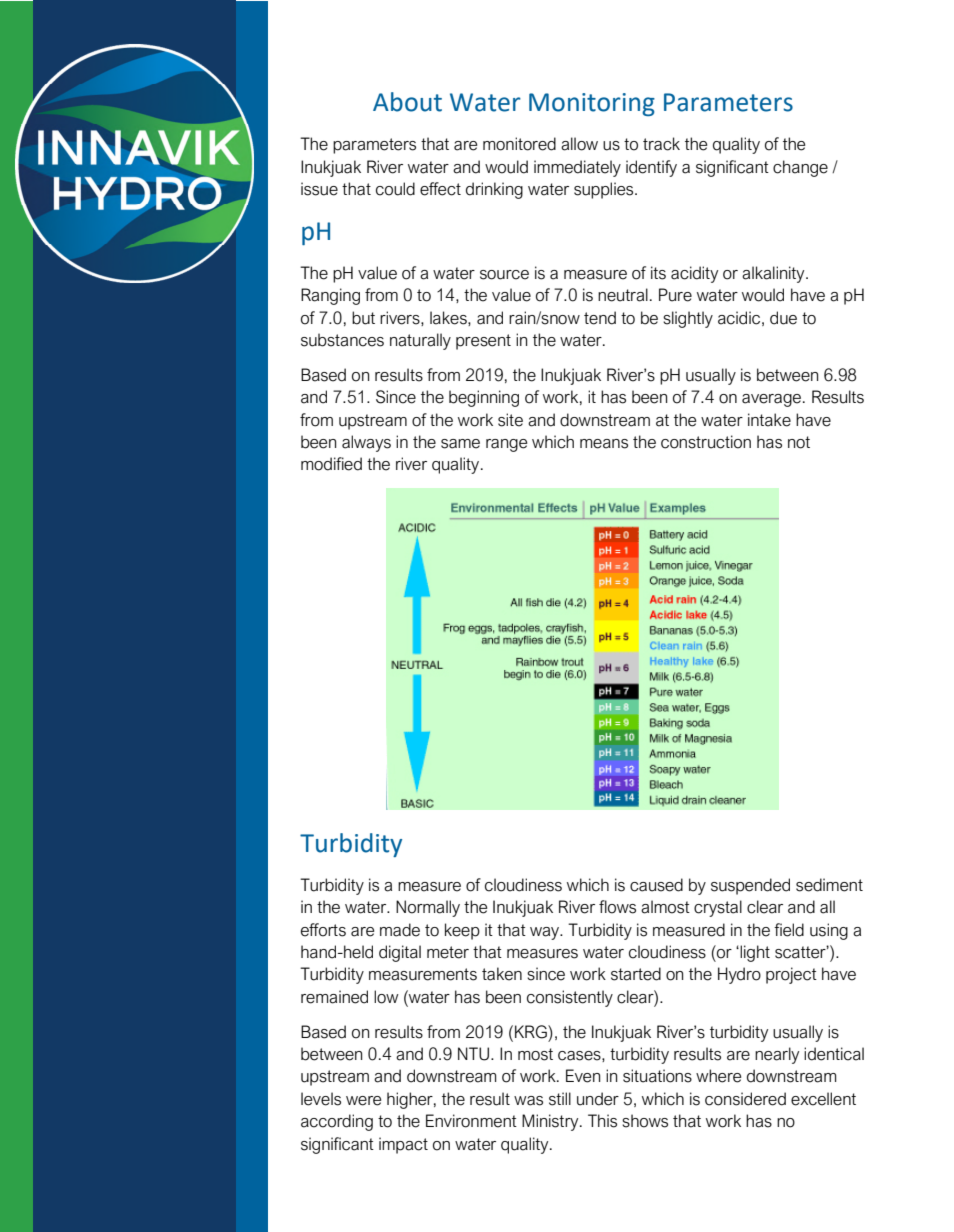  What do you see at coordinates (579, 144) in the screenshot?
I see `allow` at bounding box center [579, 144].
